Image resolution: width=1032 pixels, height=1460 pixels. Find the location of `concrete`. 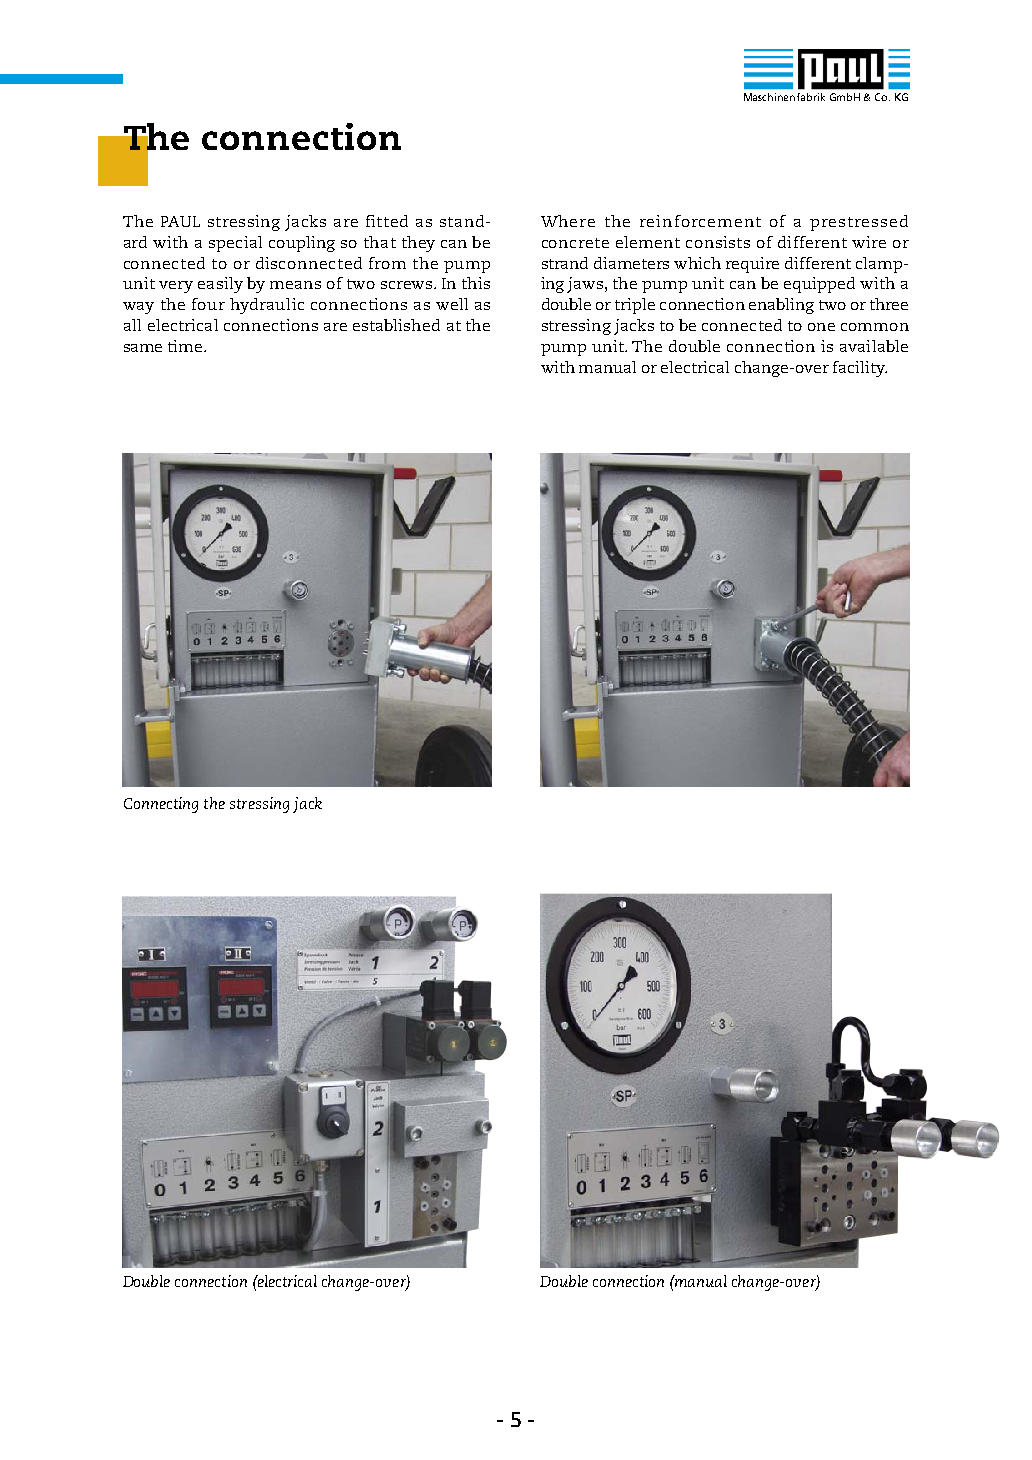

concrete is located at coordinates (575, 243).
